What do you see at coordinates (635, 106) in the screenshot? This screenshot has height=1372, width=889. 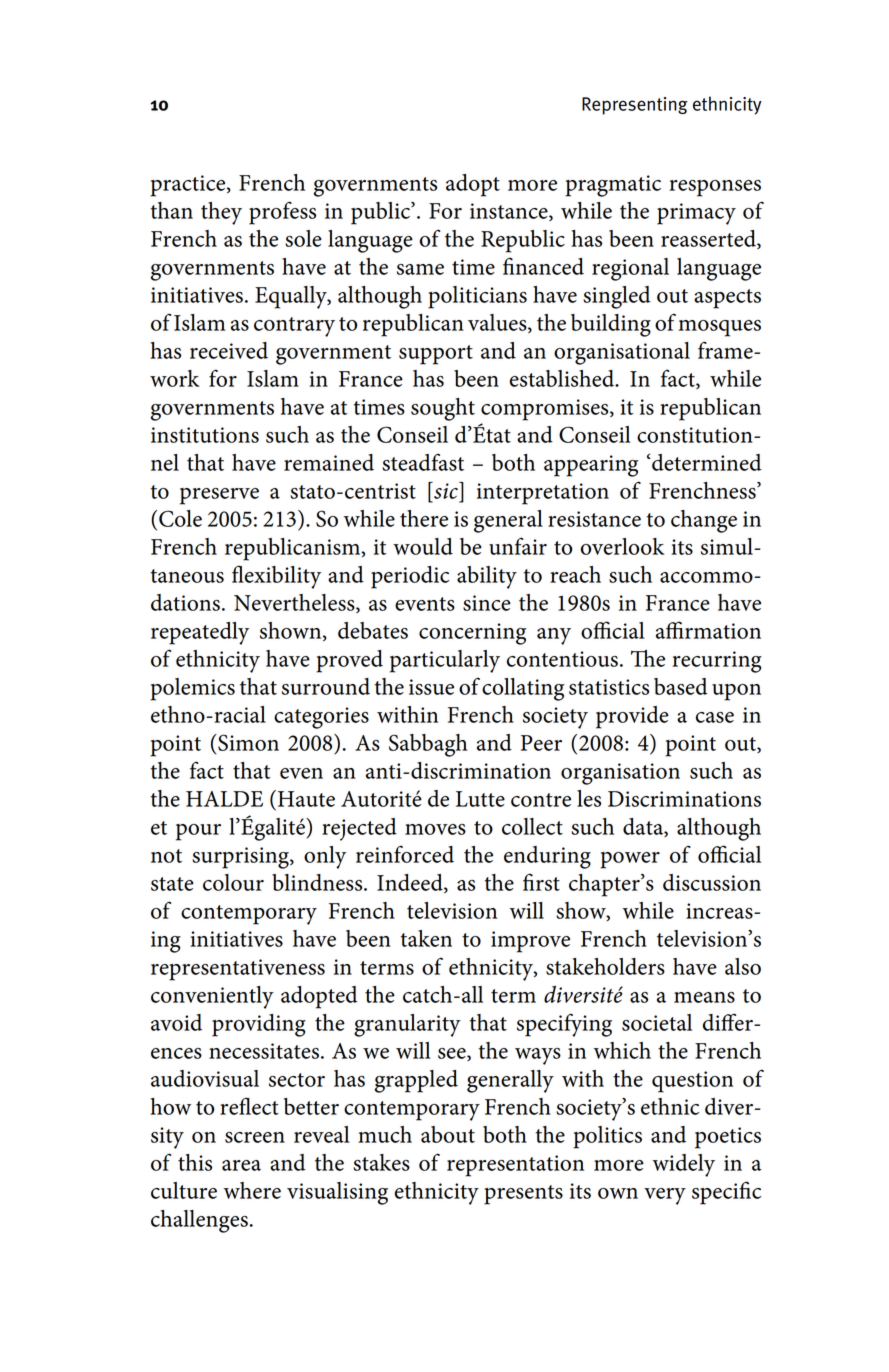 I see `Representing` at bounding box center [635, 106].
